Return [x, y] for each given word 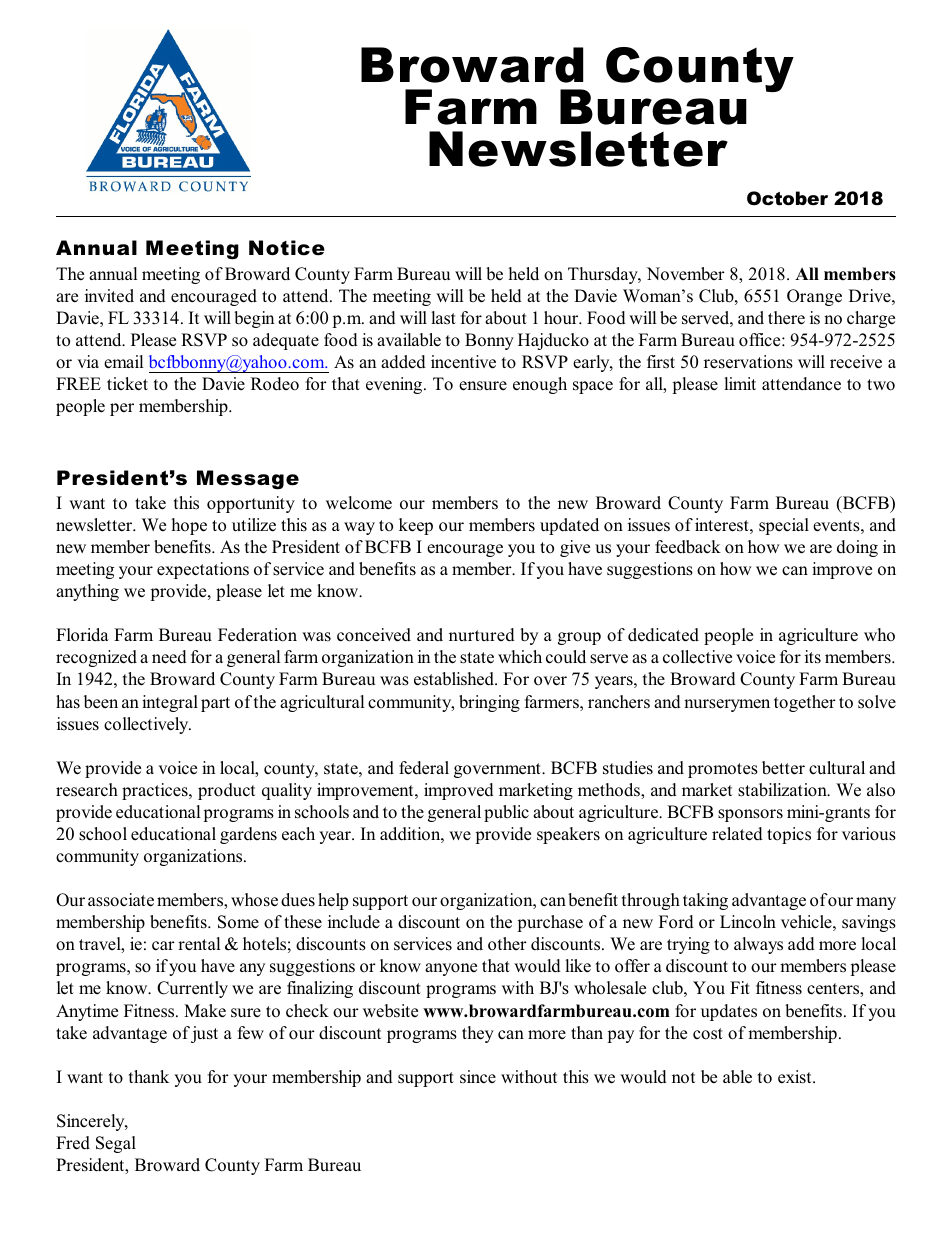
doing [857, 548]
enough [540, 385]
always [758, 945]
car [163, 946]
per [122, 409]
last [443, 318]
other [507, 944]
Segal [116, 1144]
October [787, 198]
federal [424, 768]
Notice [287, 248]
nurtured [482, 635]
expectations [203, 570]
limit [740, 383]
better [783, 768]
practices [156, 791]
